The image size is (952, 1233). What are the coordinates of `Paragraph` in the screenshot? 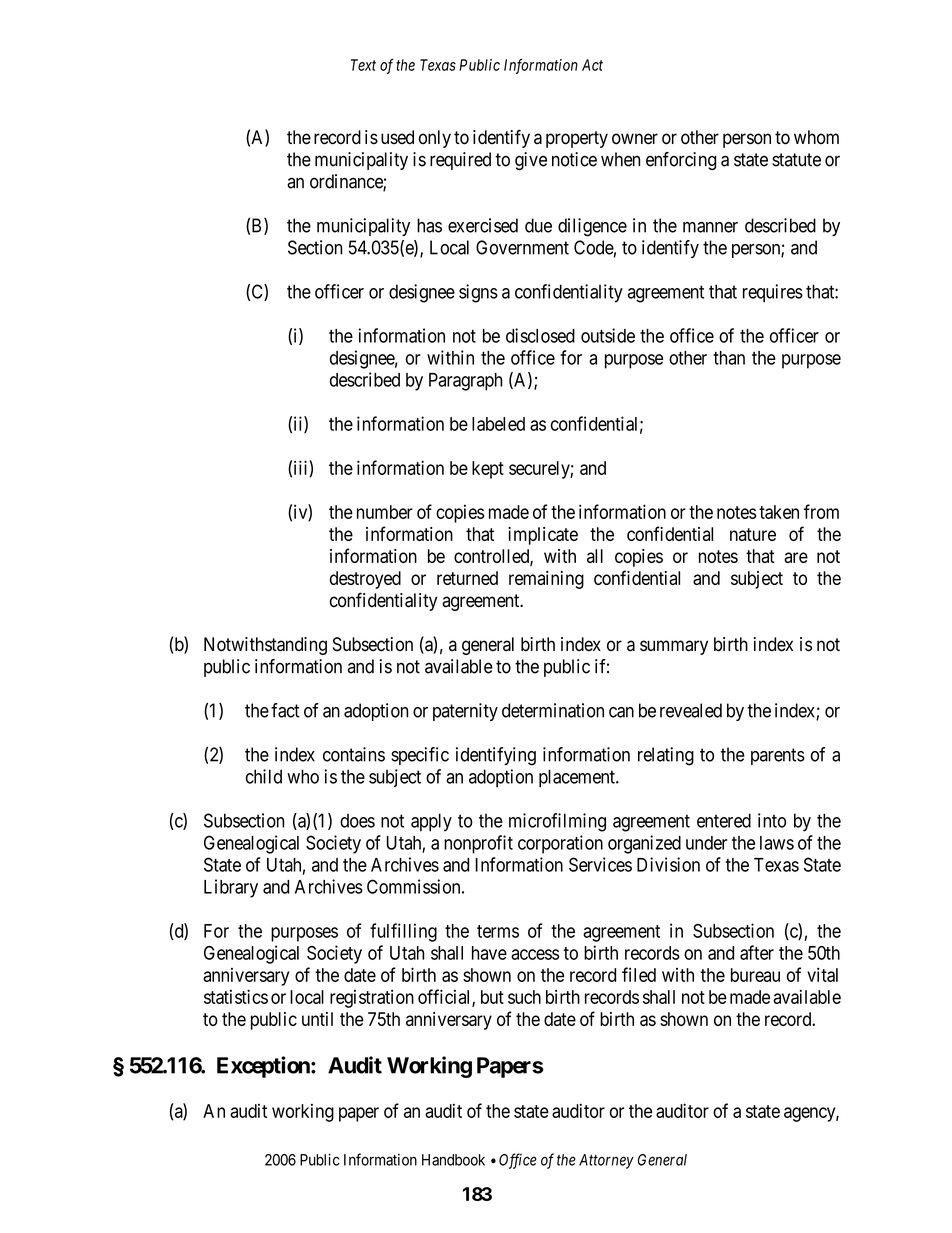 It's located at (466, 382).
